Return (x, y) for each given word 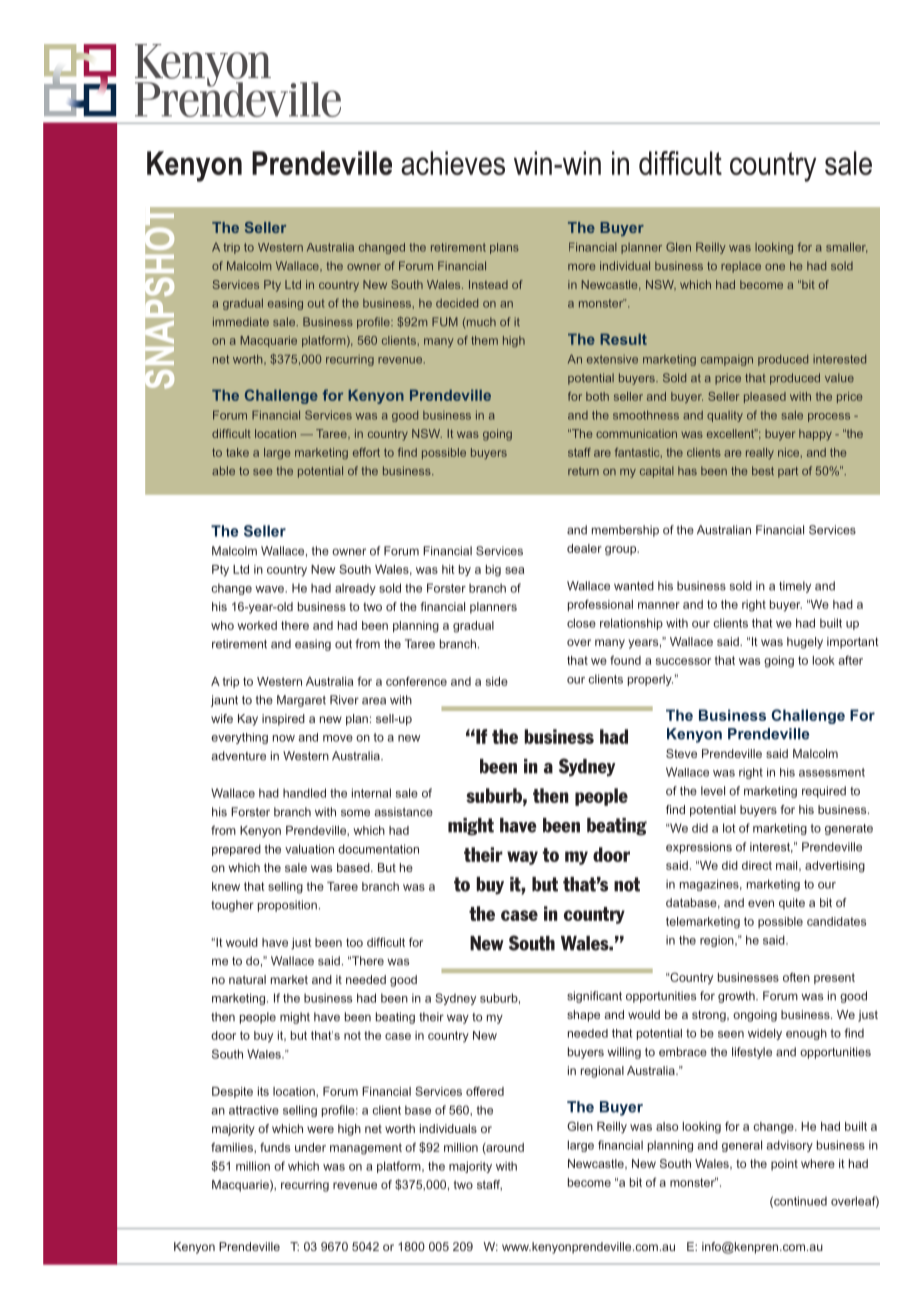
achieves (453, 163)
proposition (287, 906)
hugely (805, 643)
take (237, 452)
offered (485, 1091)
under (310, 1147)
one (775, 267)
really (760, 453)
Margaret (301, 701)
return (583, 471)
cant (610, 996)
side (497, 681)
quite (792, 904)
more (581, 267)
